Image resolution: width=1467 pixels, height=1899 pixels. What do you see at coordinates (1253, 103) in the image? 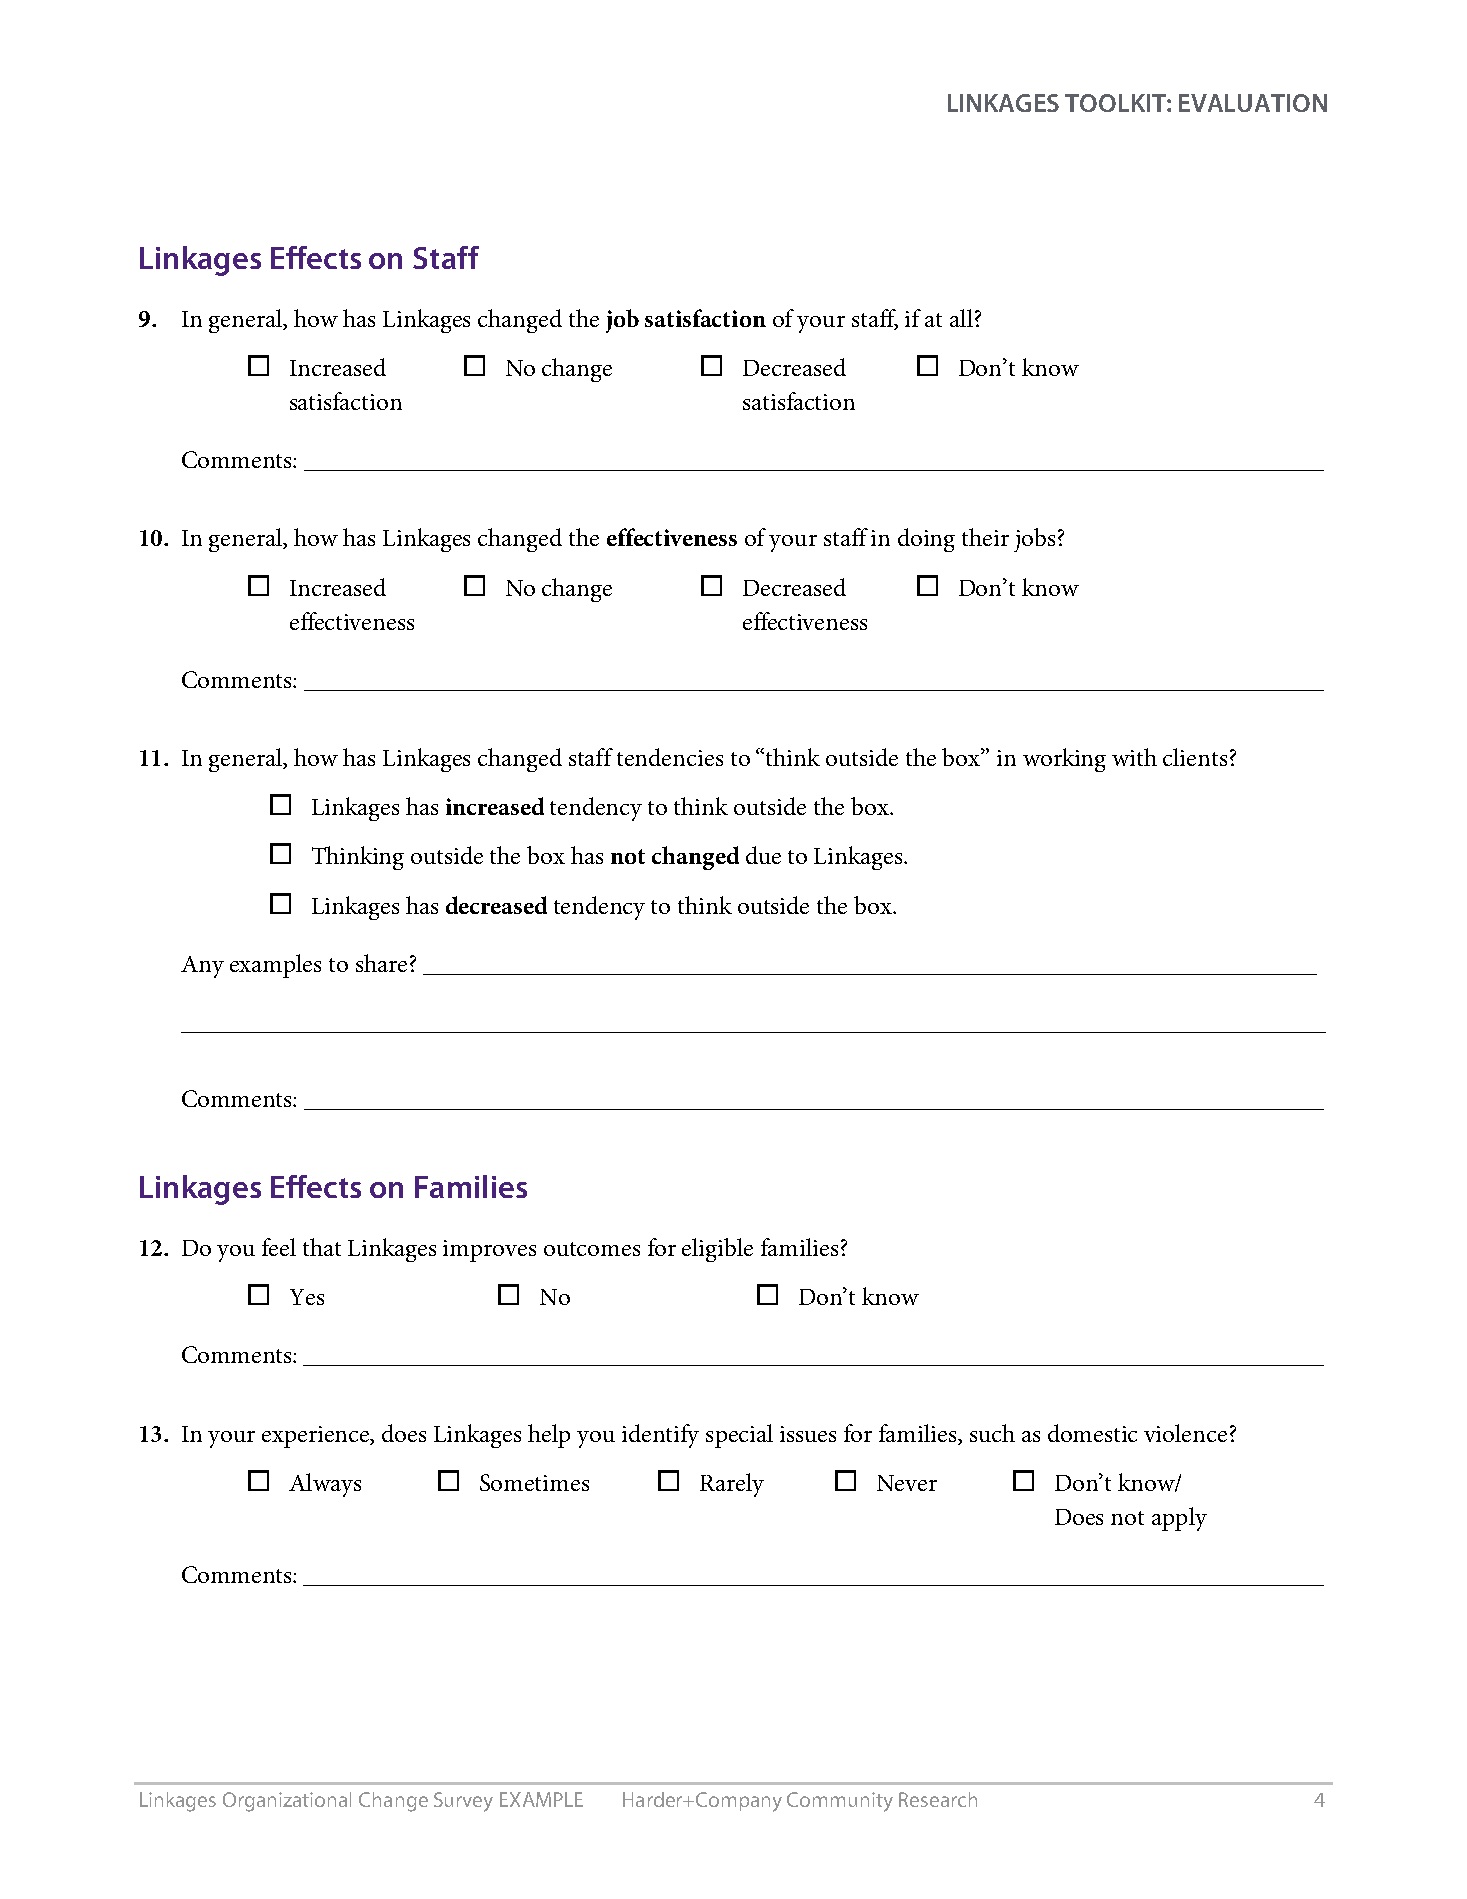
I see `EVALUATION` at bounding box center [1253, 103].
